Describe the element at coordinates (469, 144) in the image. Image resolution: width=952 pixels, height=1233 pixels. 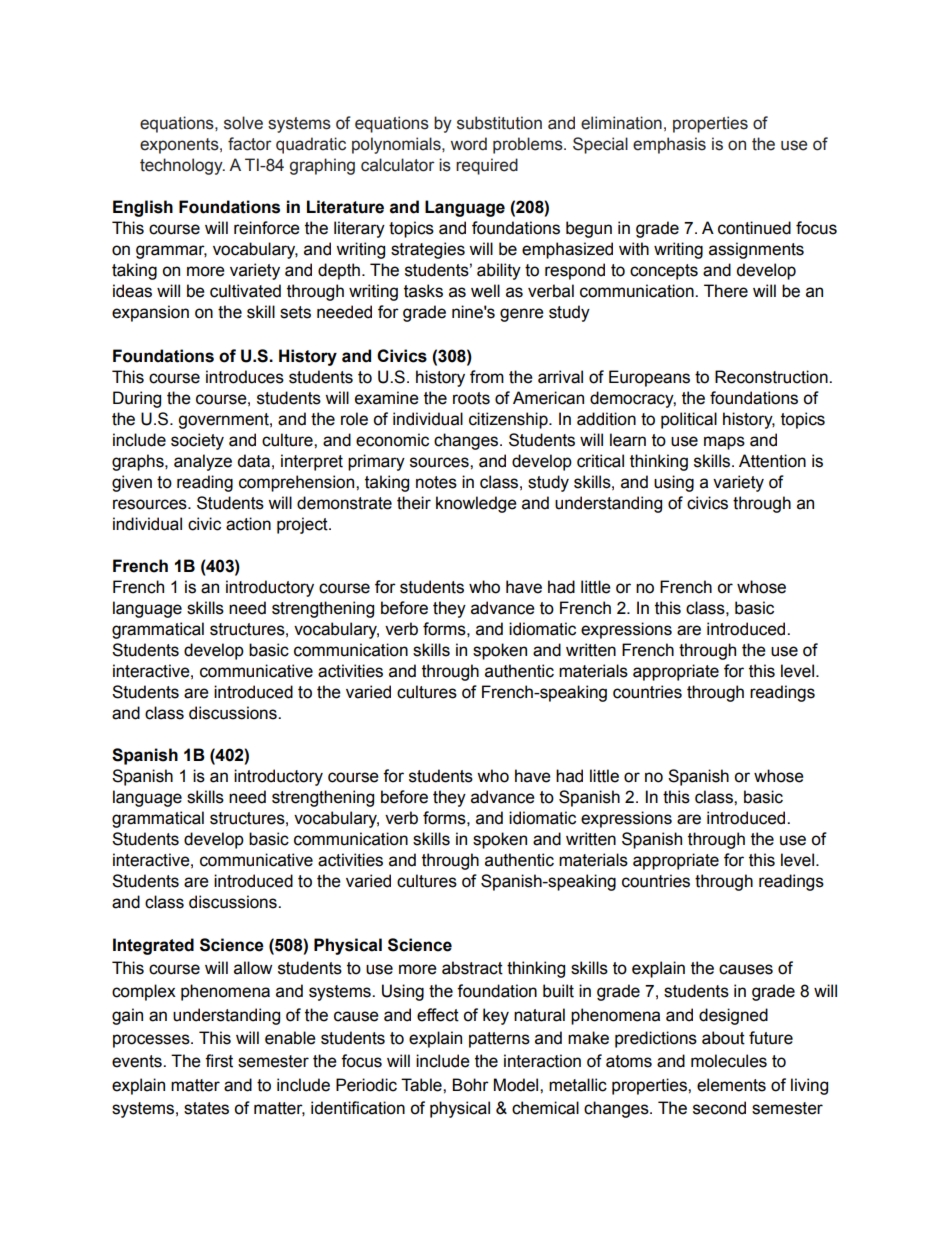
I see `word` at that location.
